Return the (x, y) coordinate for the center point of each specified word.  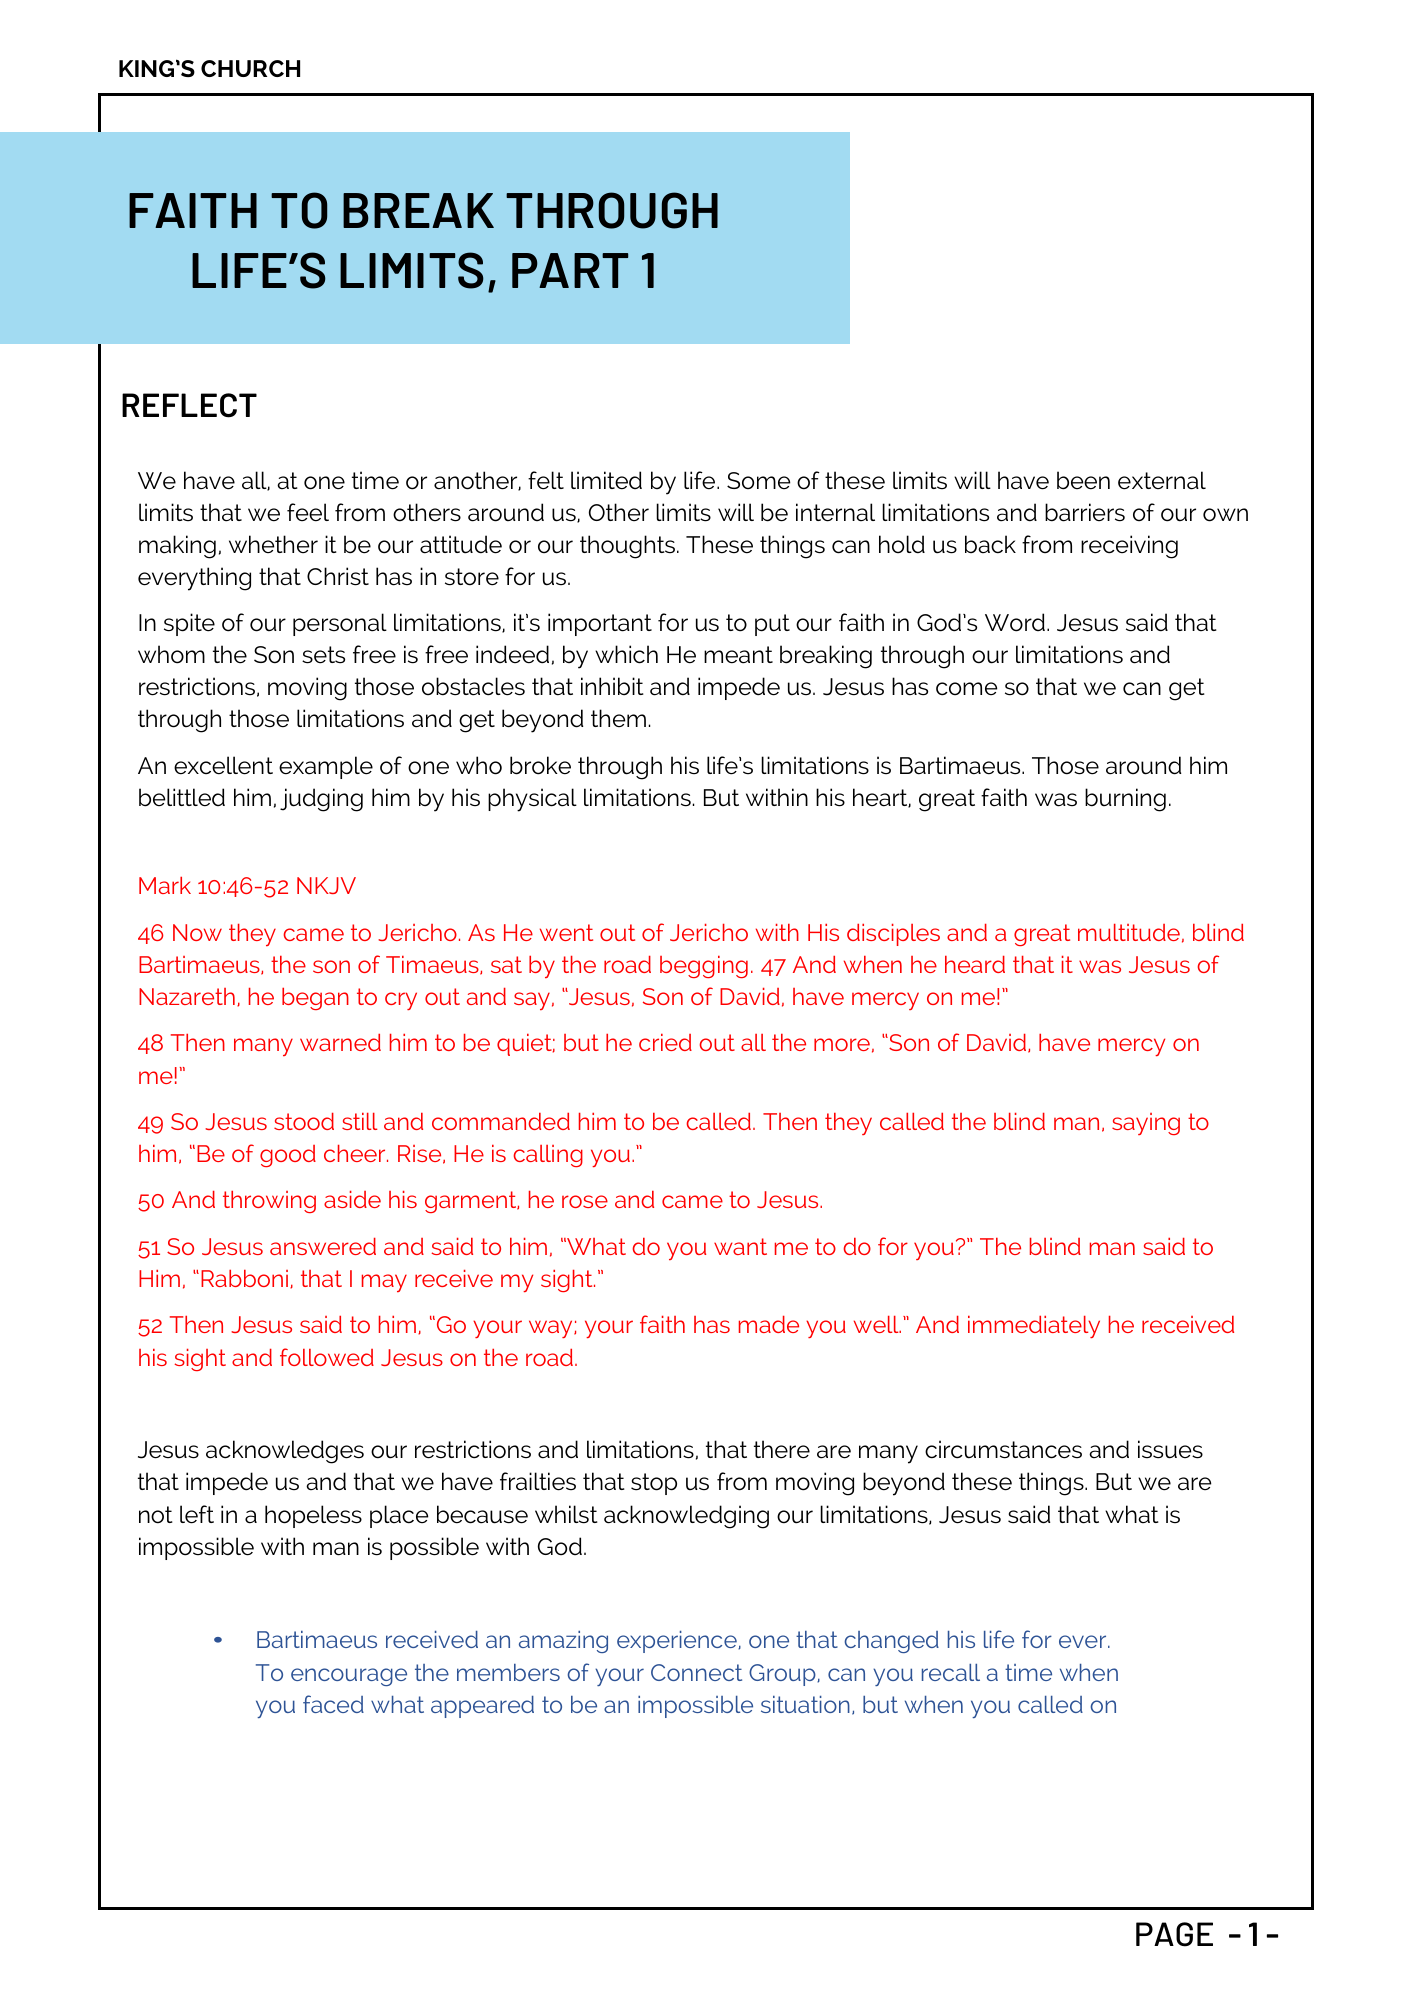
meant (738, 655)
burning (1125, 800)
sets (323, 655)
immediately (1034, 1327)
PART (570, 270)
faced (333, 1704)
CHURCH (250, 68)
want (740, 1246)
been (1083, 480)
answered (323, 1246)
